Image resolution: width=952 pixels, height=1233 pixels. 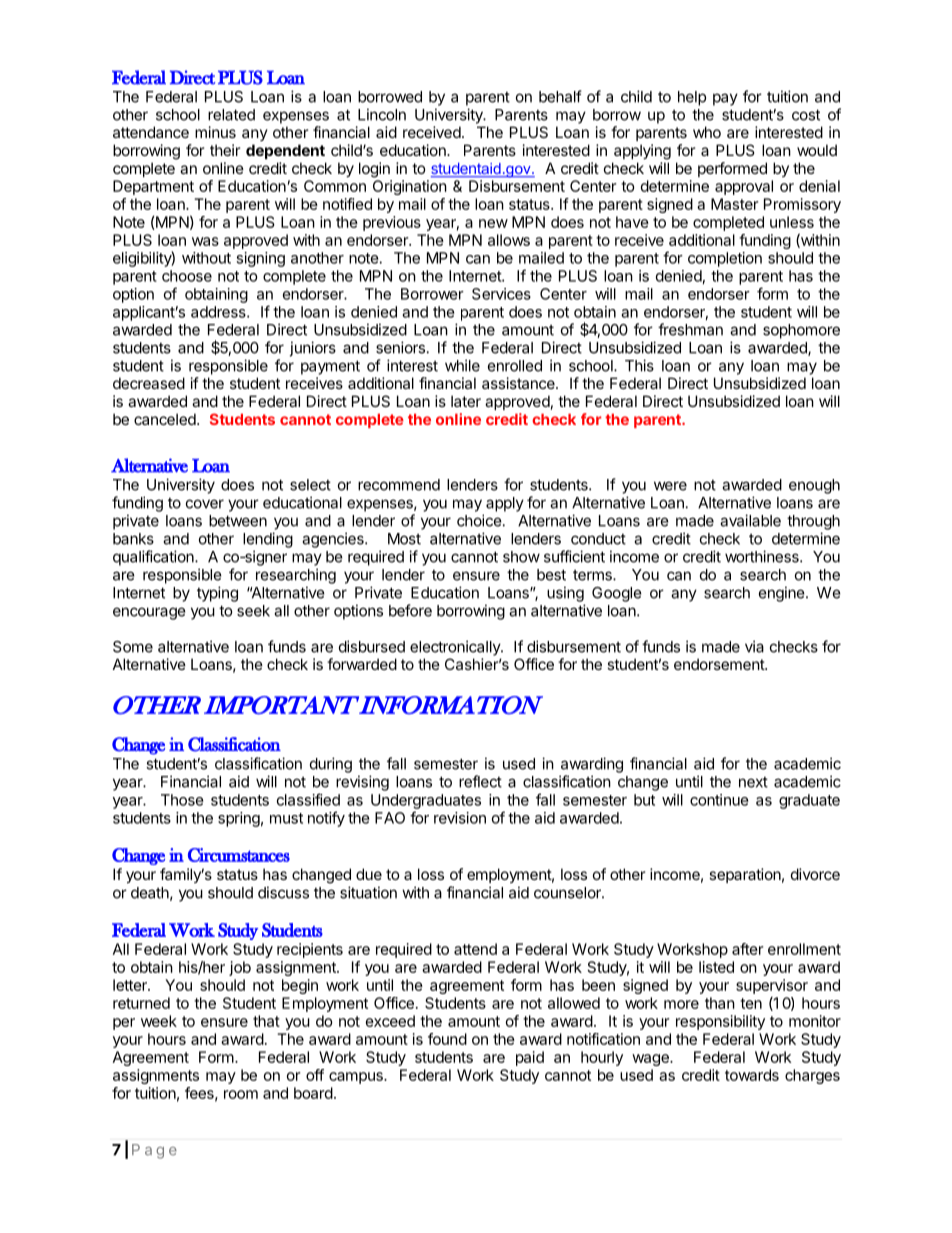 What do you see at coordinates (460, 818) in the screenshot?
I see `revision` at bounding box center [460, 818].
